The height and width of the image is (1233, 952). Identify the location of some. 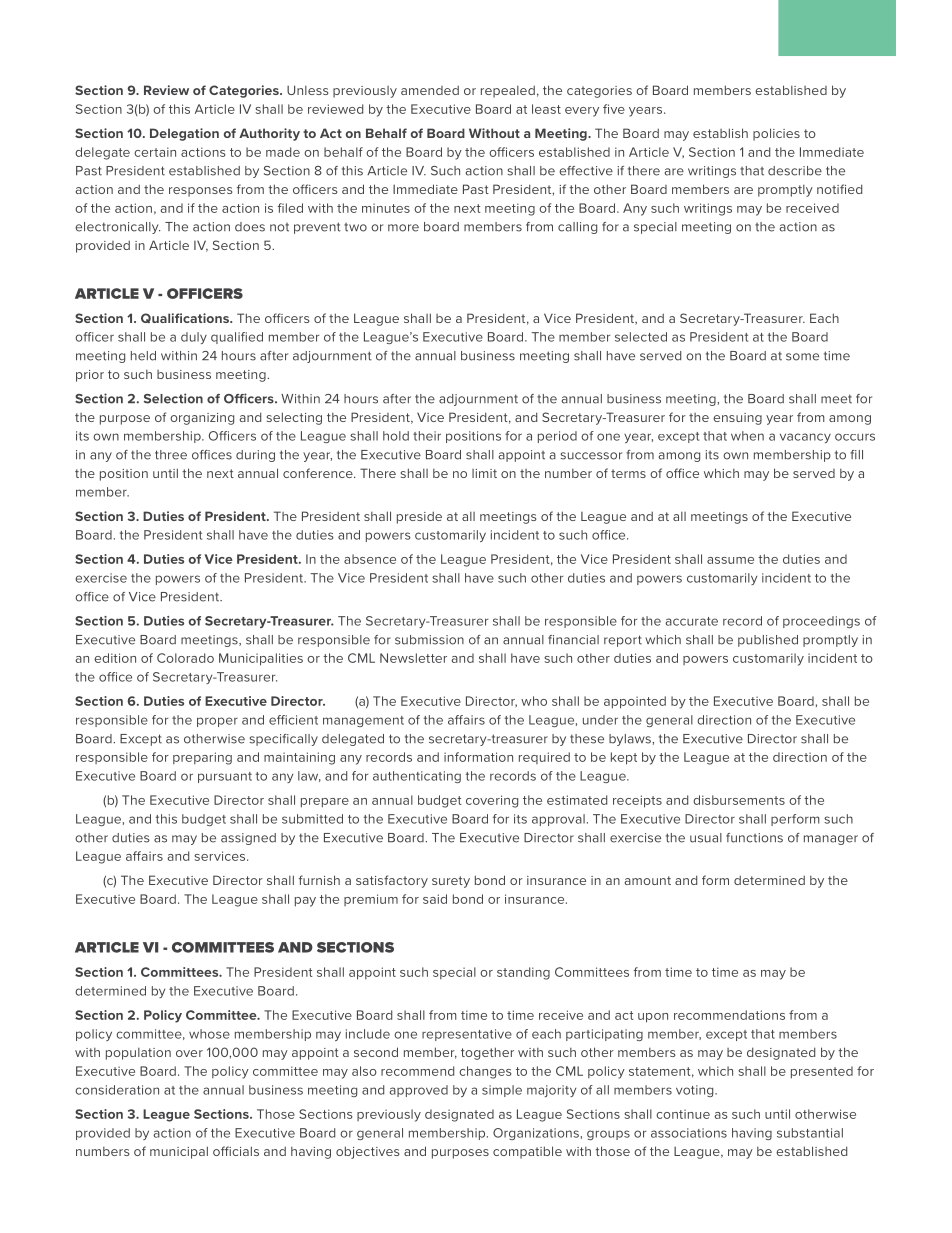
(802, 357).
